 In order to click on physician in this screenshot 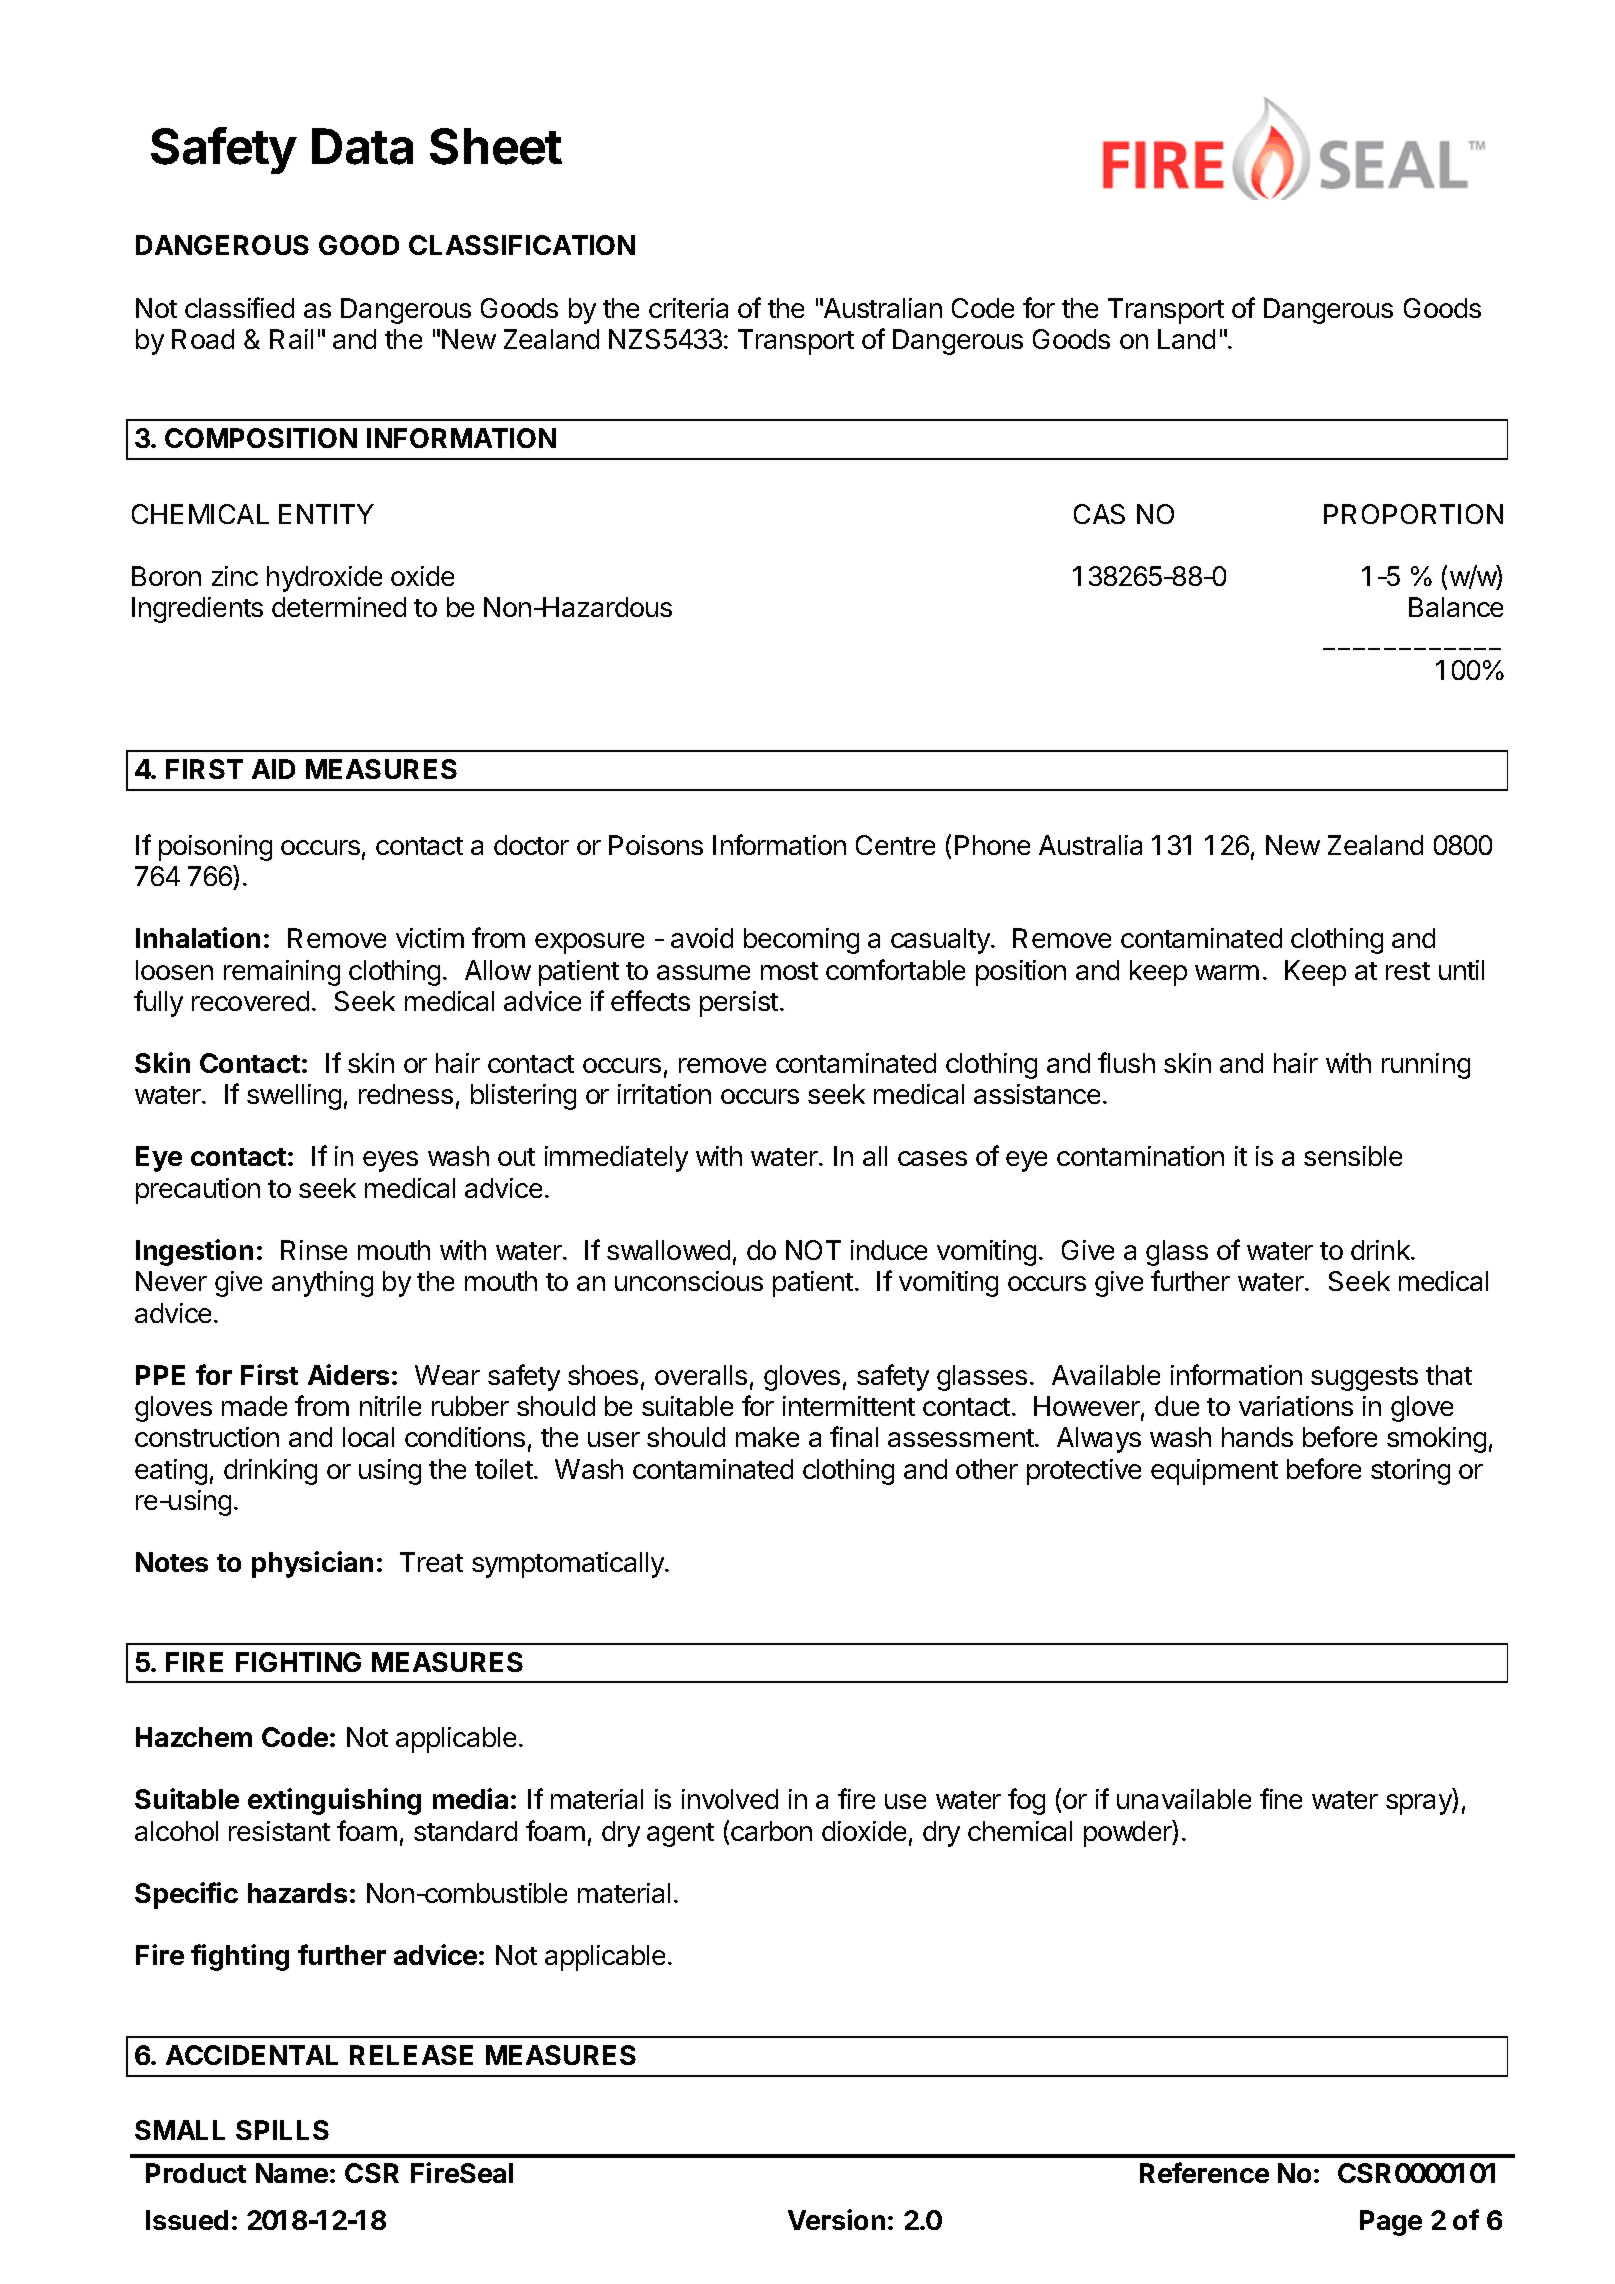, I will do `click(312, 1564)`.
